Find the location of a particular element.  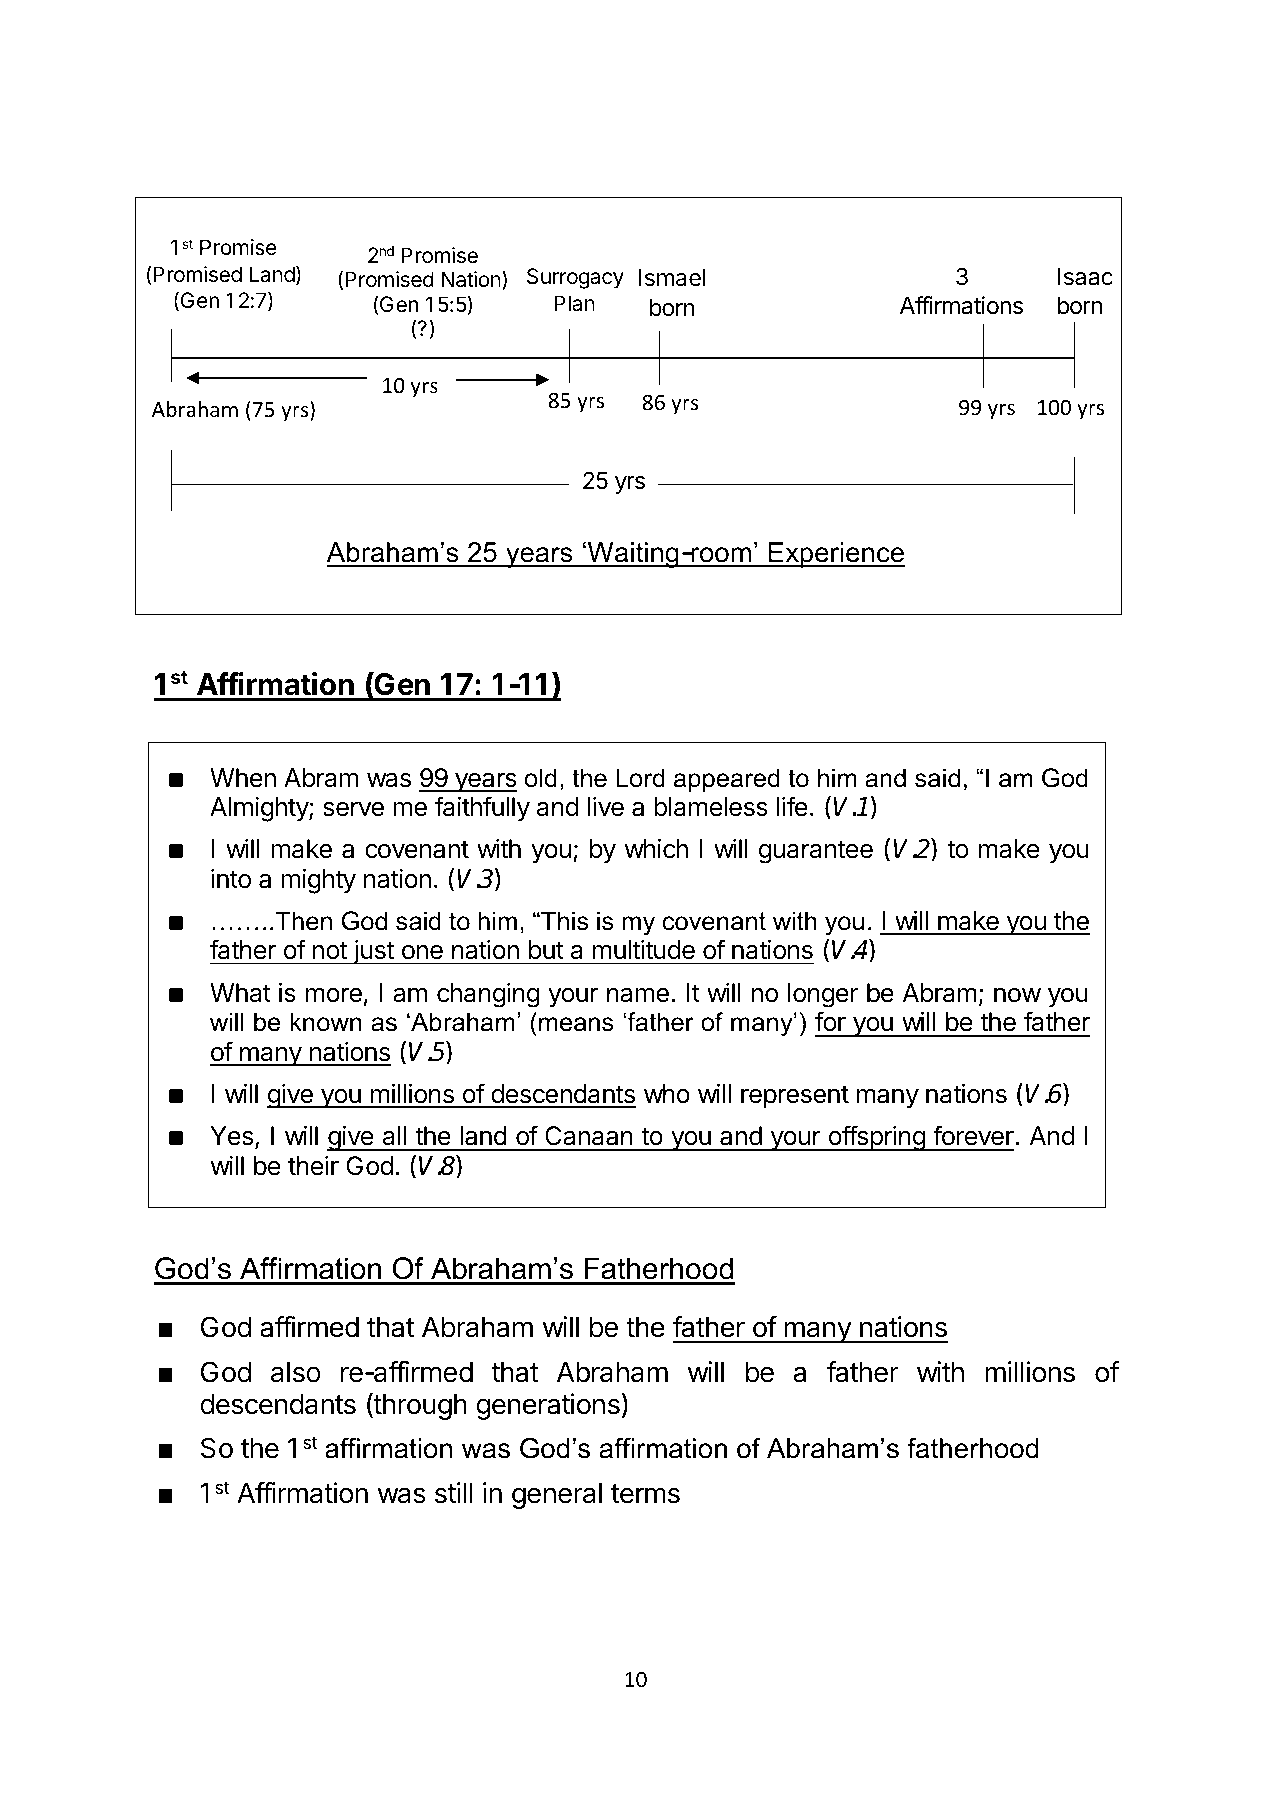

Isaac is located at coordinates (1085, 277).
